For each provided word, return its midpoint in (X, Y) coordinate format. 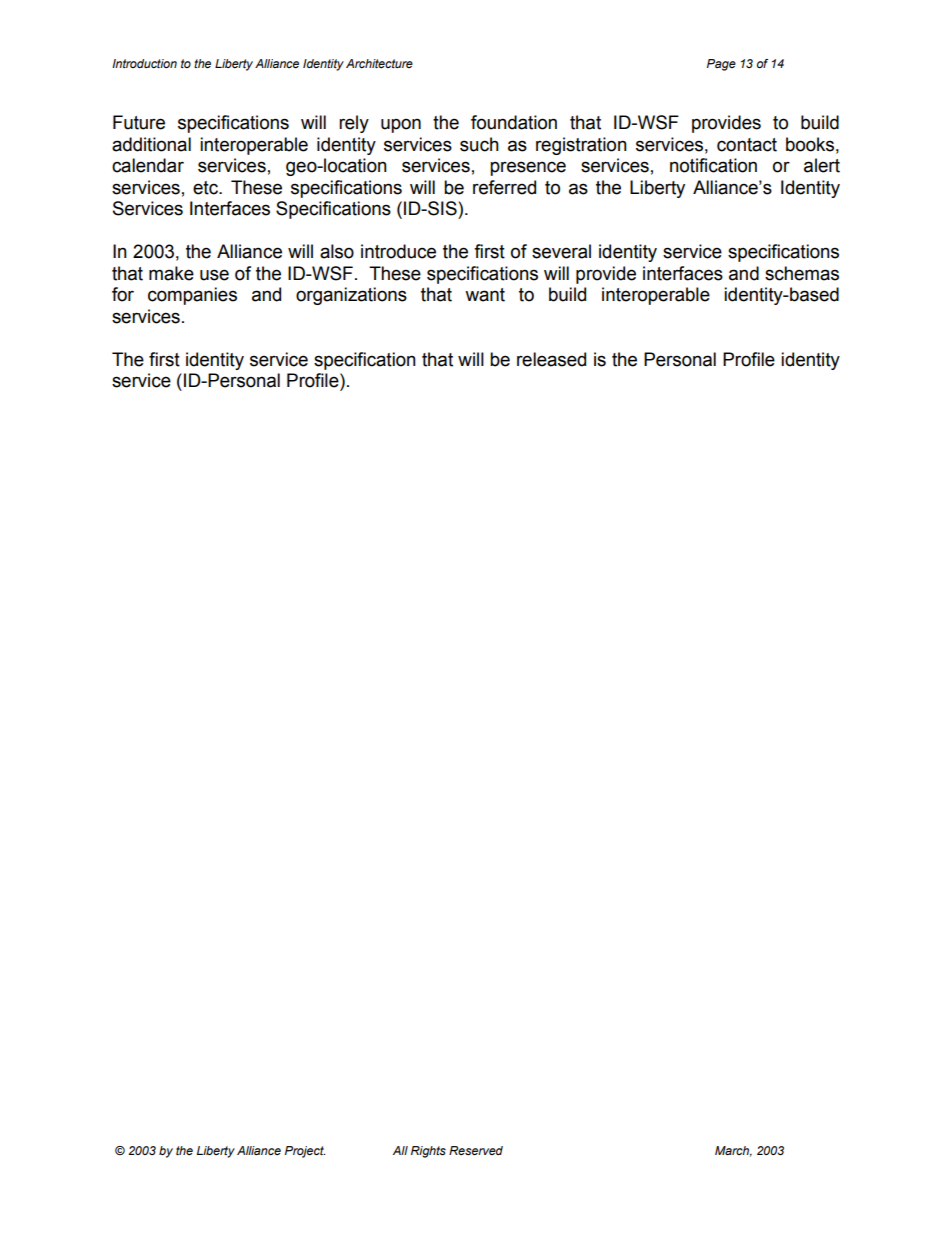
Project (305, 1152)
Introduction (144, 63)
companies (192, 296)
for (123, 294)
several (561, 251)
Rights (428, 1152)
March (733, 1151)
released (551, 359)
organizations (351, 296)
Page (721, 65)
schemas (802, 273)
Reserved (476, 1150)
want (485, 295)
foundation (514, 122)
